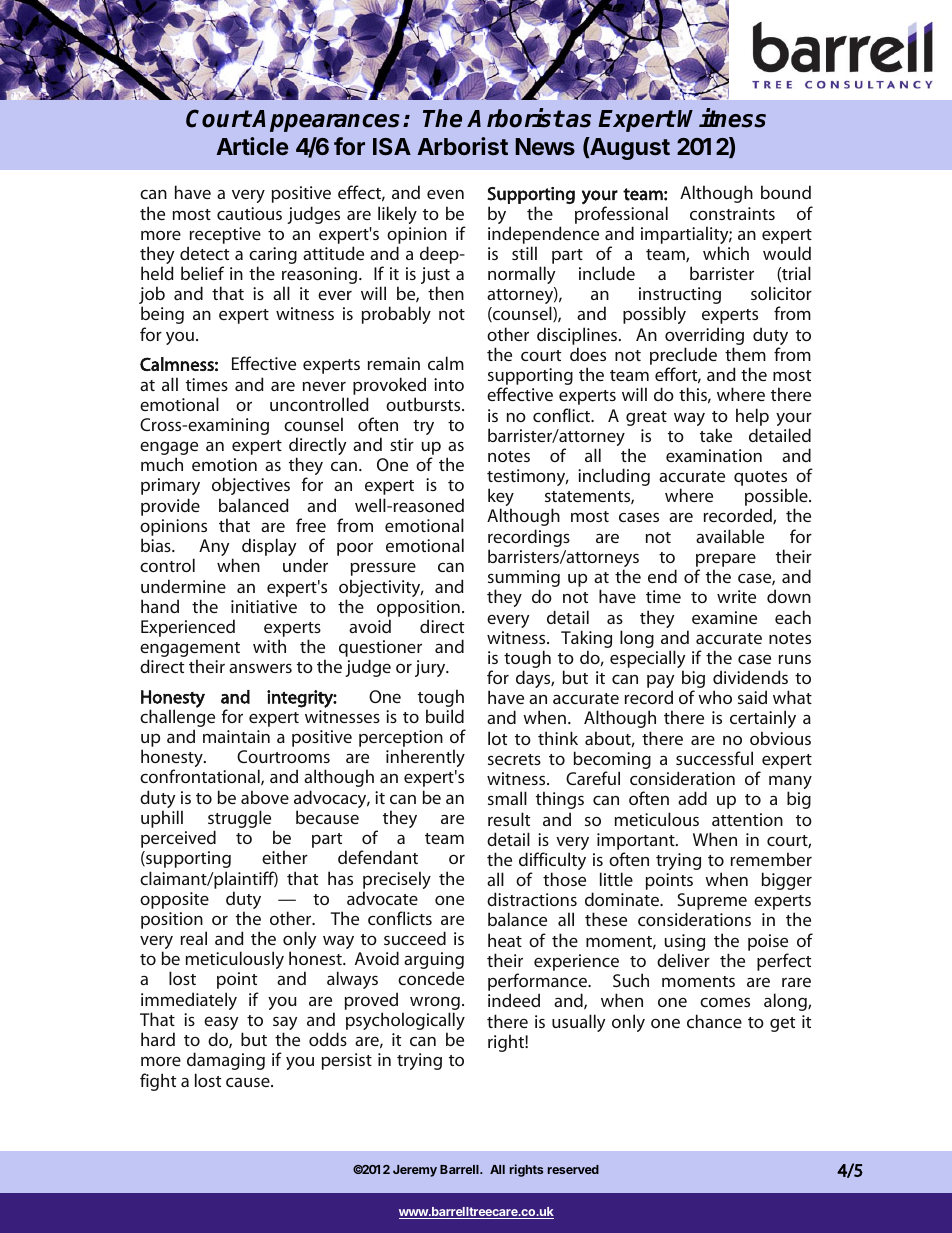 This screenshot has width=952, height=1233. Describe the element at coordinates (226, 1061) in the screenshot. I see `damaging` at that location.
